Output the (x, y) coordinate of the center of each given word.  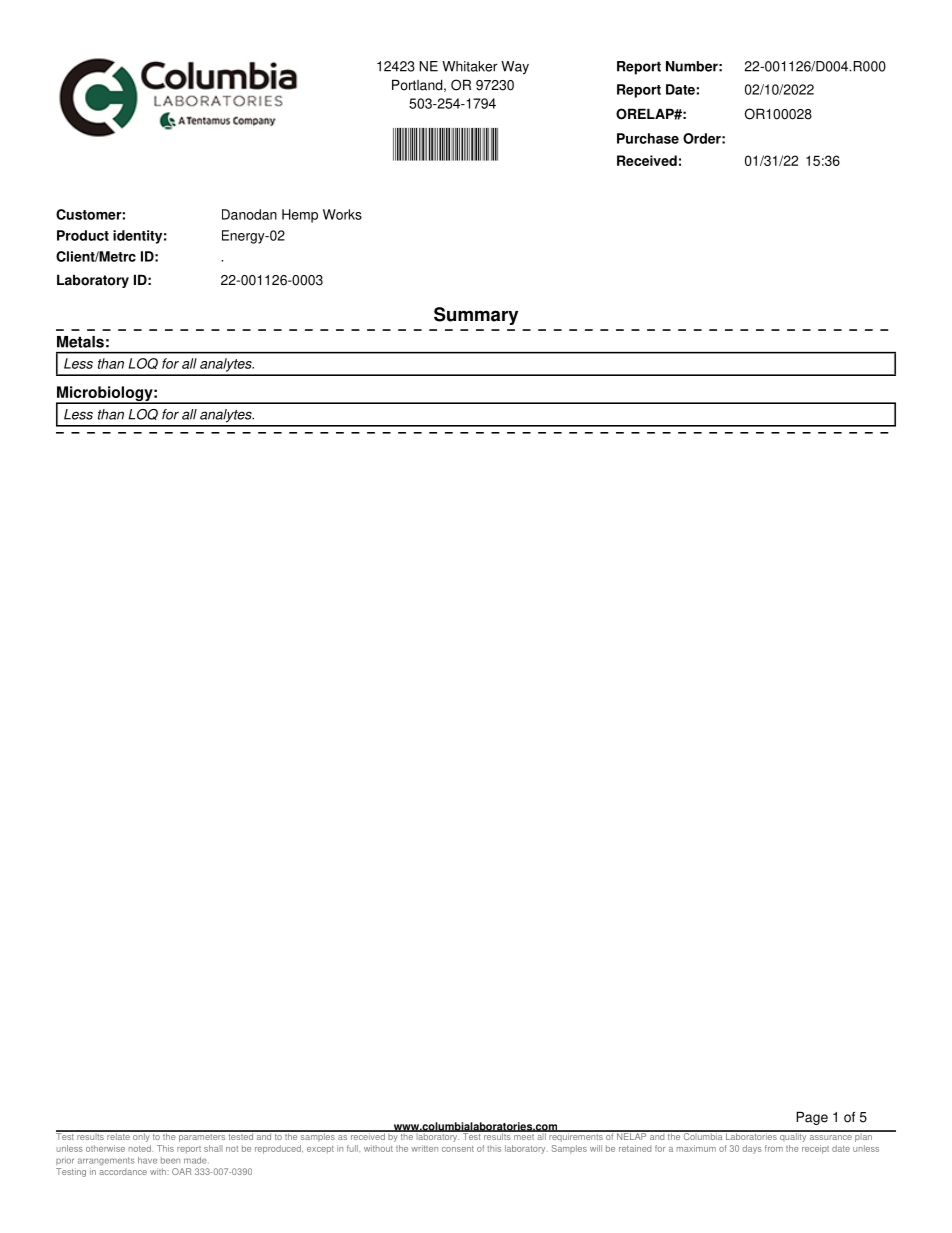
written (424, 1148)
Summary (476, 316)
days (752, 1149)
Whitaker (470, 66)
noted (141, 1148)
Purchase (648, 138)
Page (812, 1118)
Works (342, 214)
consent (458, 1149)
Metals (80, 342)
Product (83, 235)
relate (118, 1135)
